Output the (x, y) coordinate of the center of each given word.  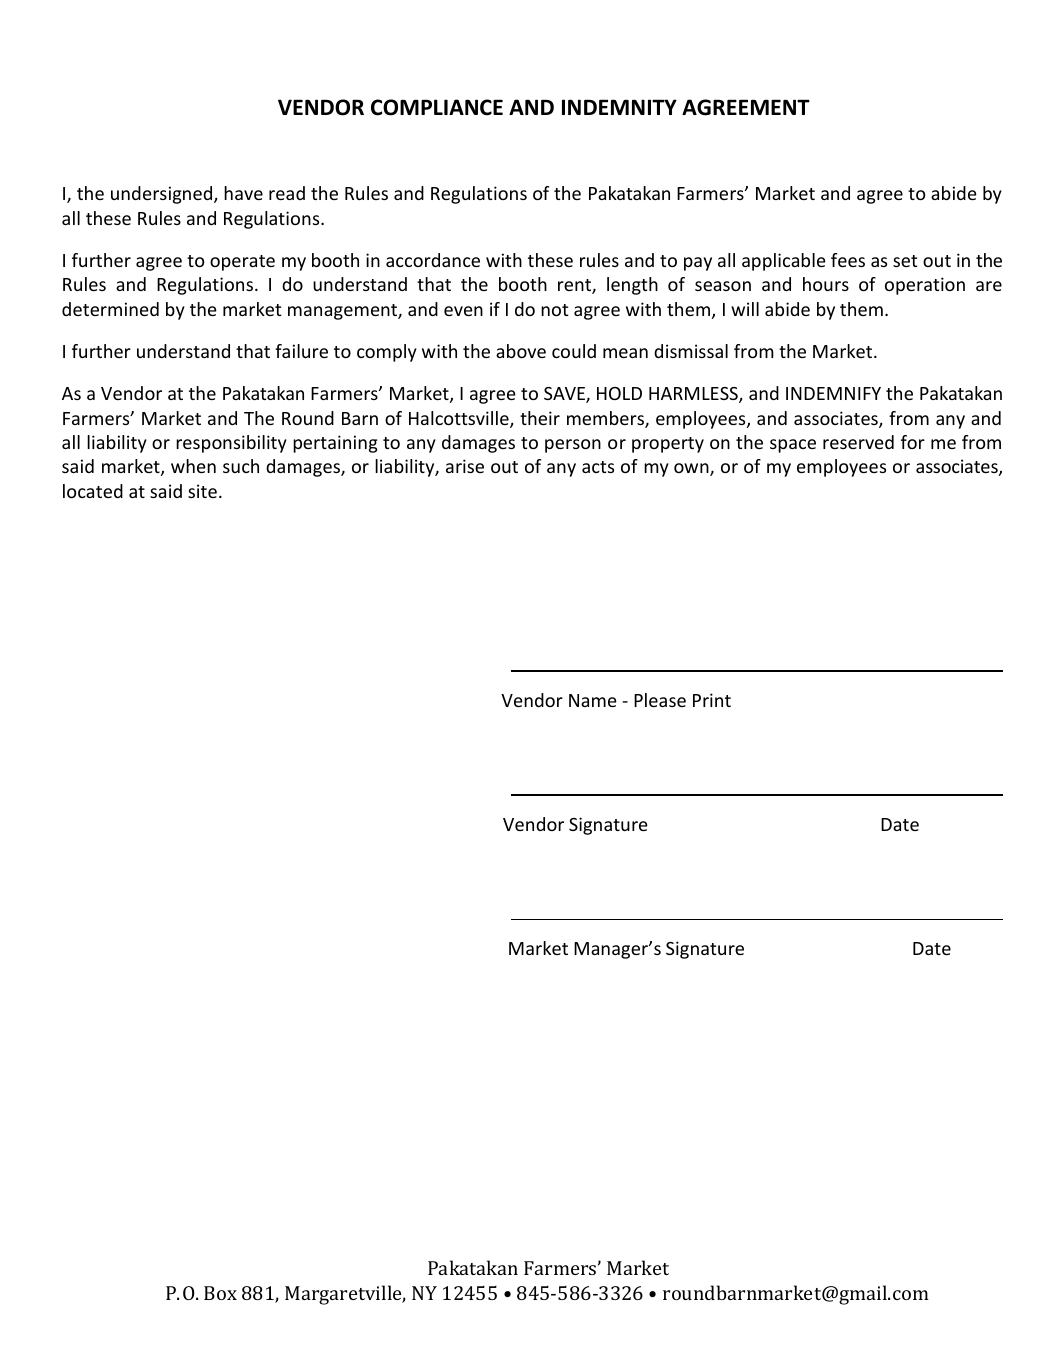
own (692, 469)
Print (712, 700)
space (793, 446)
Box (220, 1293)
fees (848, 260)
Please (660, 700)
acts (598, 467)
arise (465, 466)
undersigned (163, 195)
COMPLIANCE (437, 107)
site (202, 491)
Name (593, 700)
